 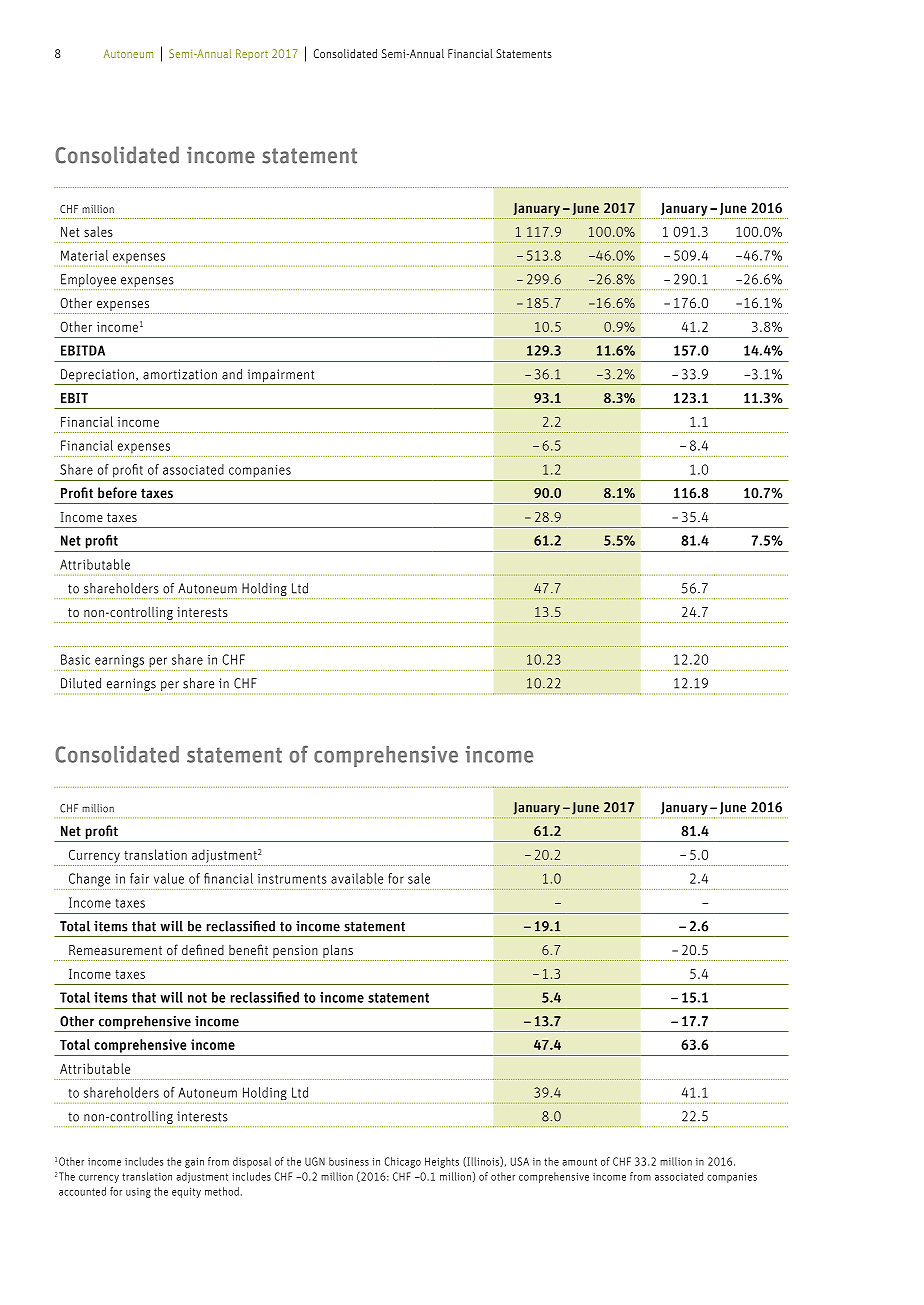 I want to click on Report, so click(x=252, y=54).
